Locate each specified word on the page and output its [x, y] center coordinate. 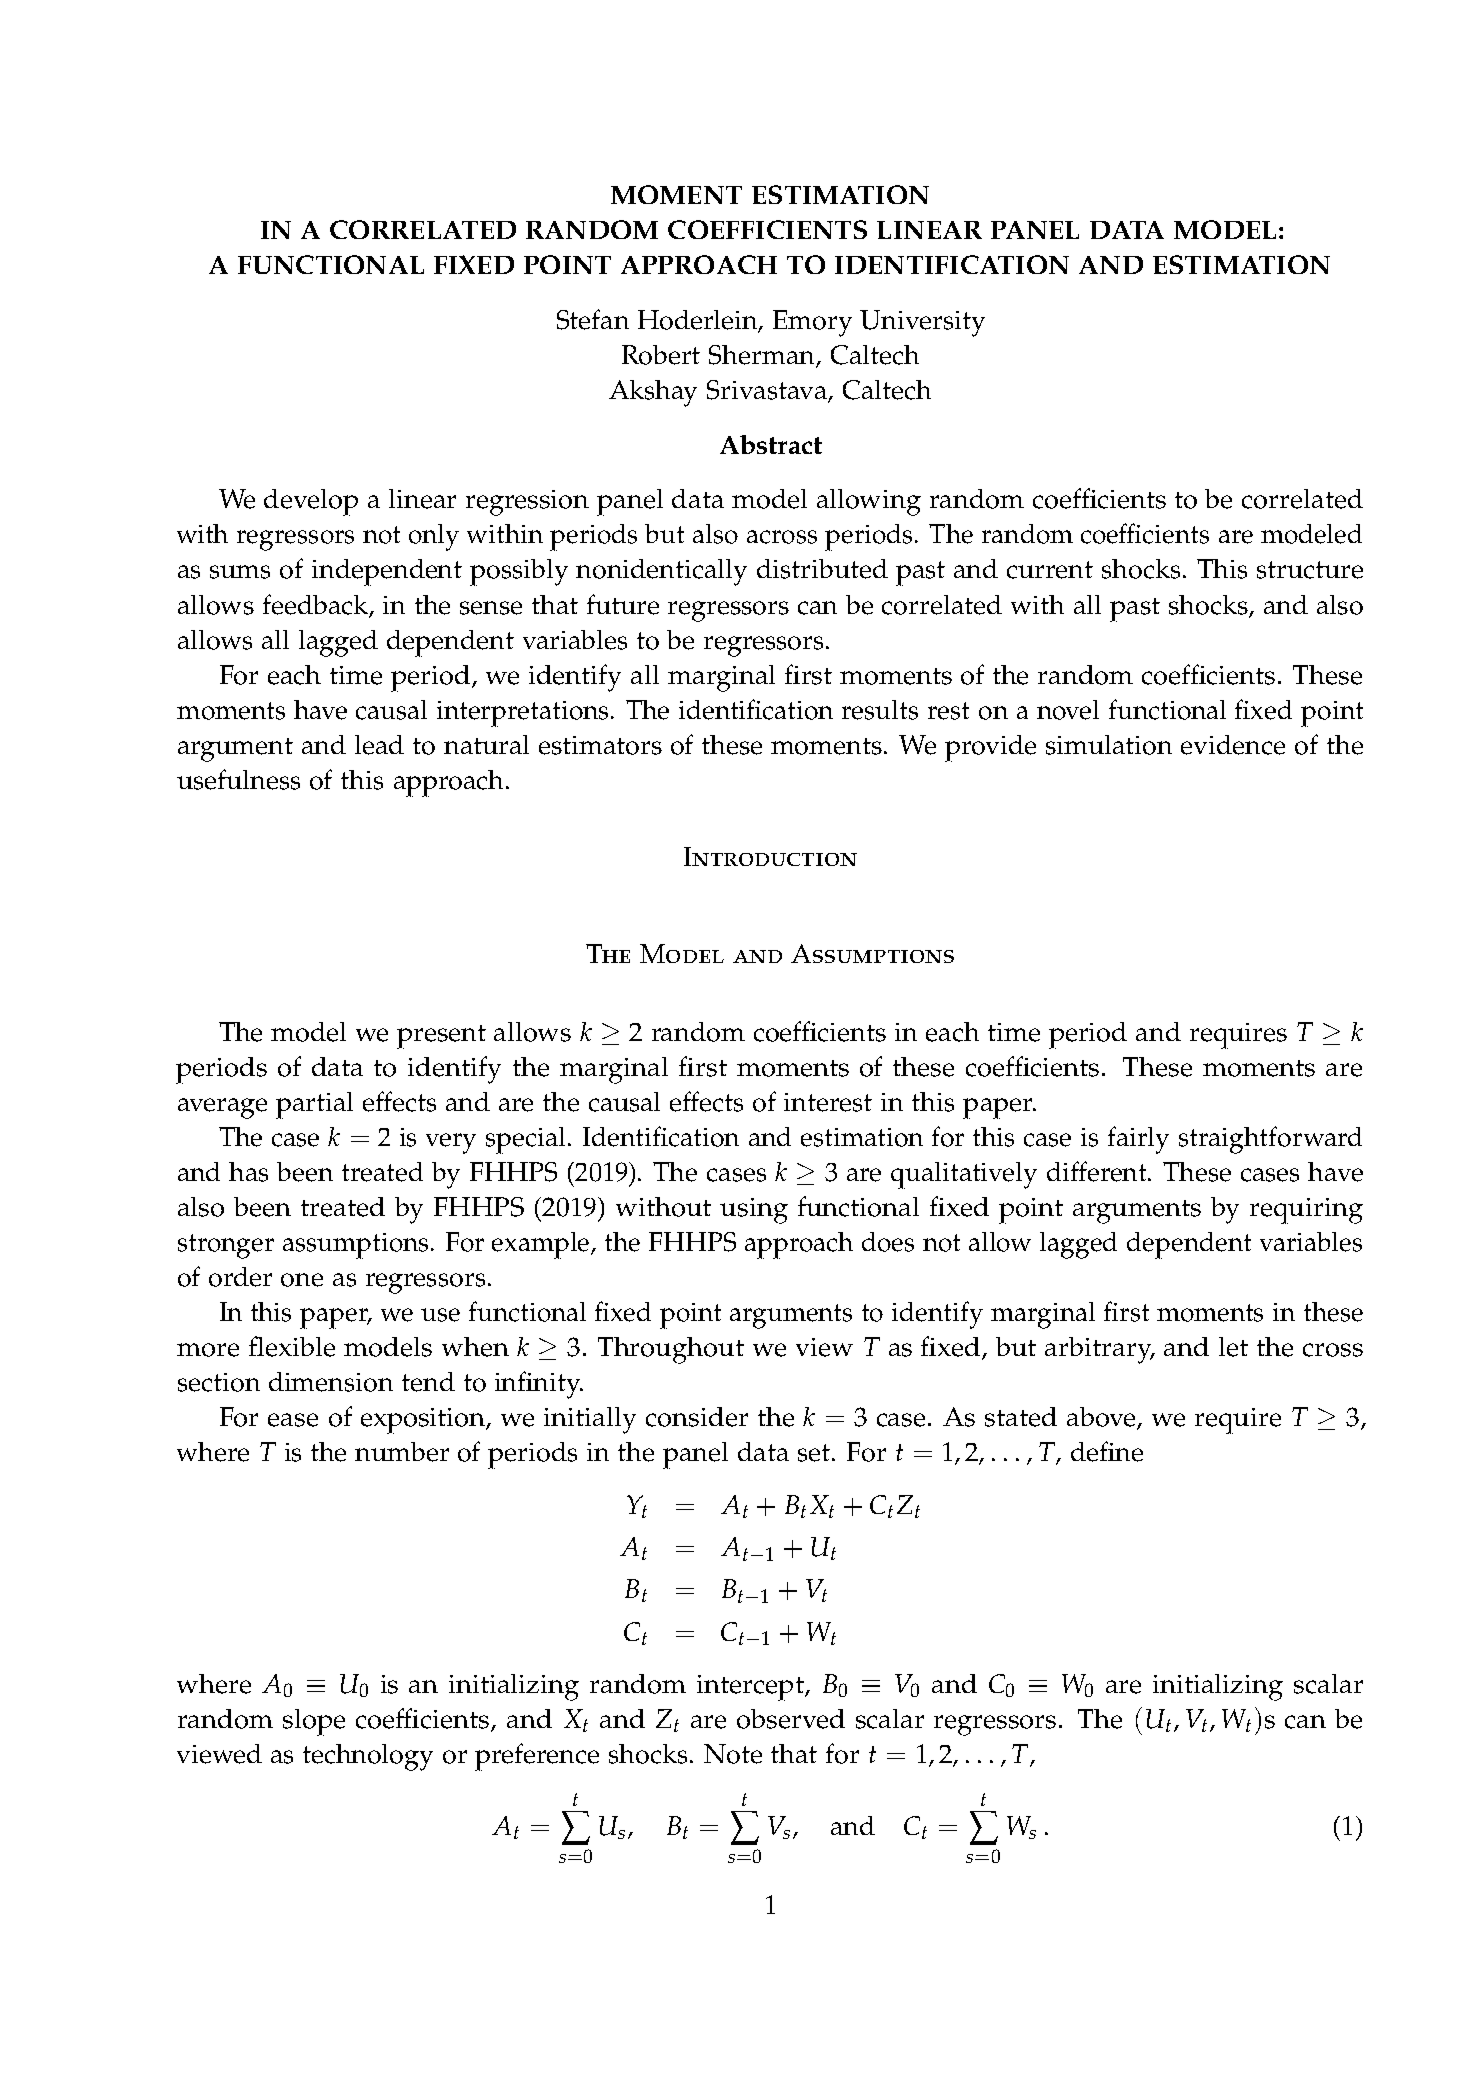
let [1233, 1347]
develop [311, 502]
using [754, 1211]
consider [697, 1417]
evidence [1233, 745]
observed [791, 1719]
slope [314, 1722]
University [922, 323]
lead [379, 745]
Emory [812, 323]
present [441, 1037]
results [880, 710]
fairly [1138, 1140]
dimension [331, 1382]
